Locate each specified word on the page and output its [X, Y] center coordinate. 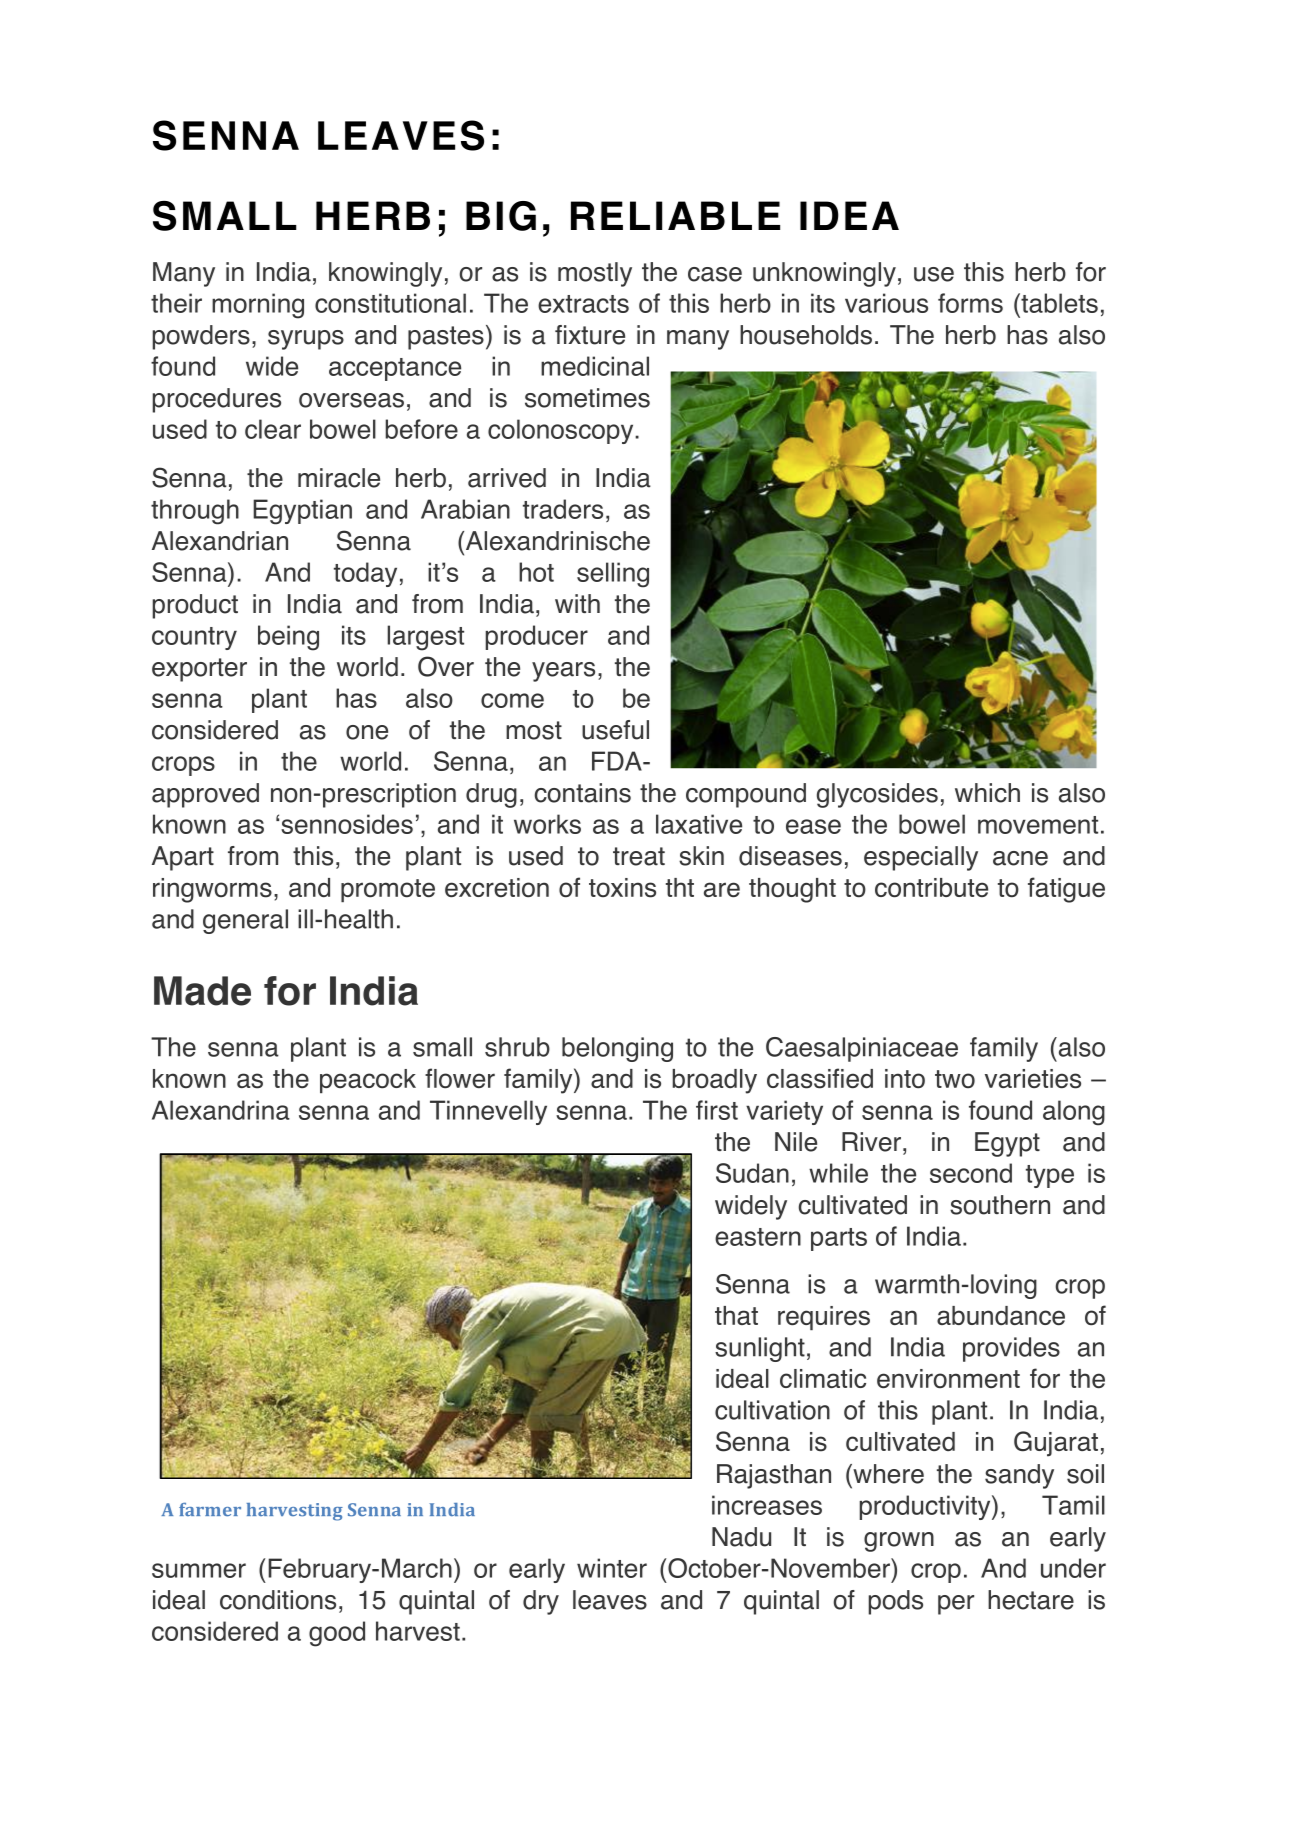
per [956, 1605]
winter [612, 1568]
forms [970, 303]
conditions [278, 1600]
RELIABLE [675, 215]
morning [258, 306]
